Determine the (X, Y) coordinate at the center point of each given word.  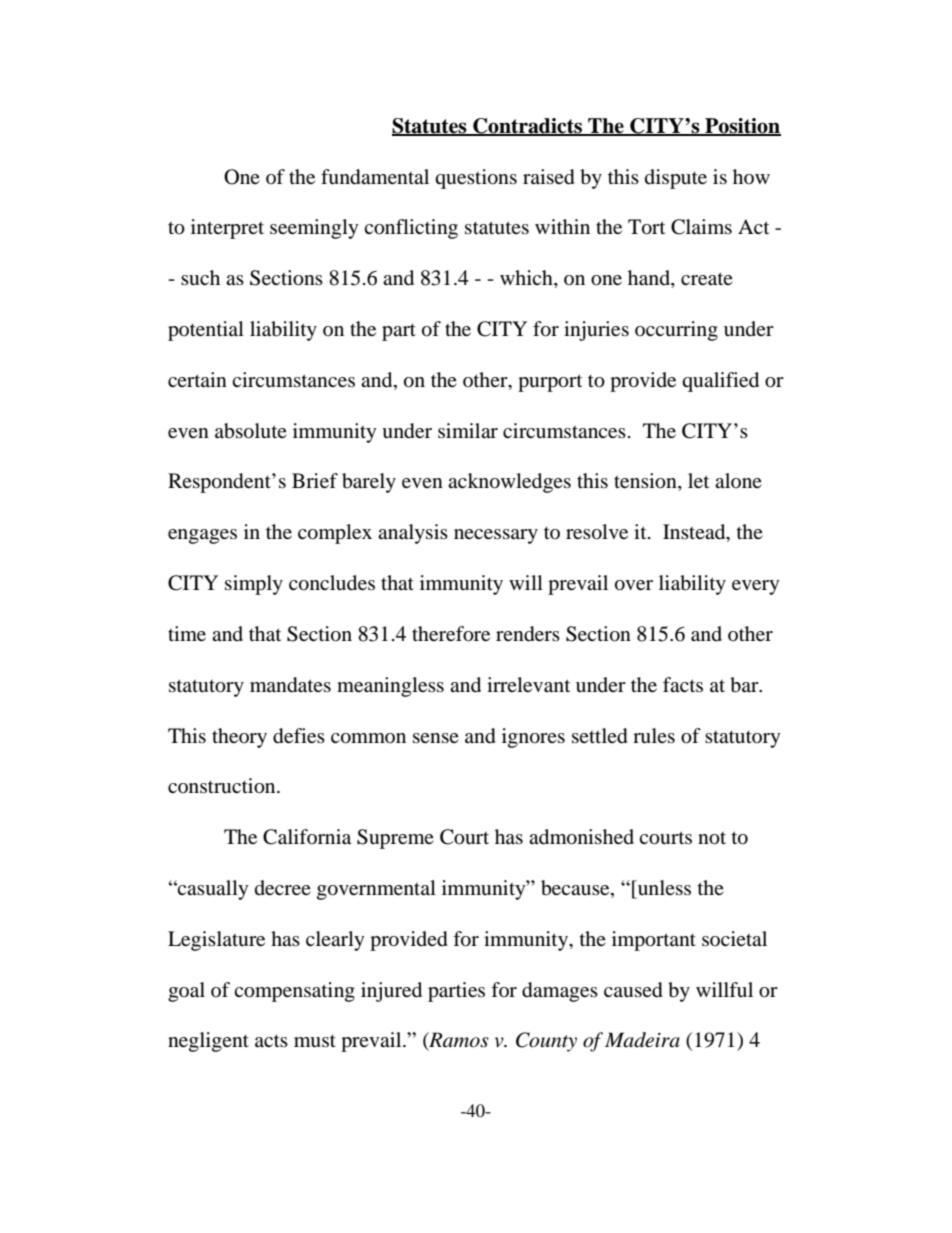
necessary (496, 536)
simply (254, 585)
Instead (695, 533)
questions (476, 179)
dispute (676, 179)
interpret (227, 229)
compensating (294, 992)
